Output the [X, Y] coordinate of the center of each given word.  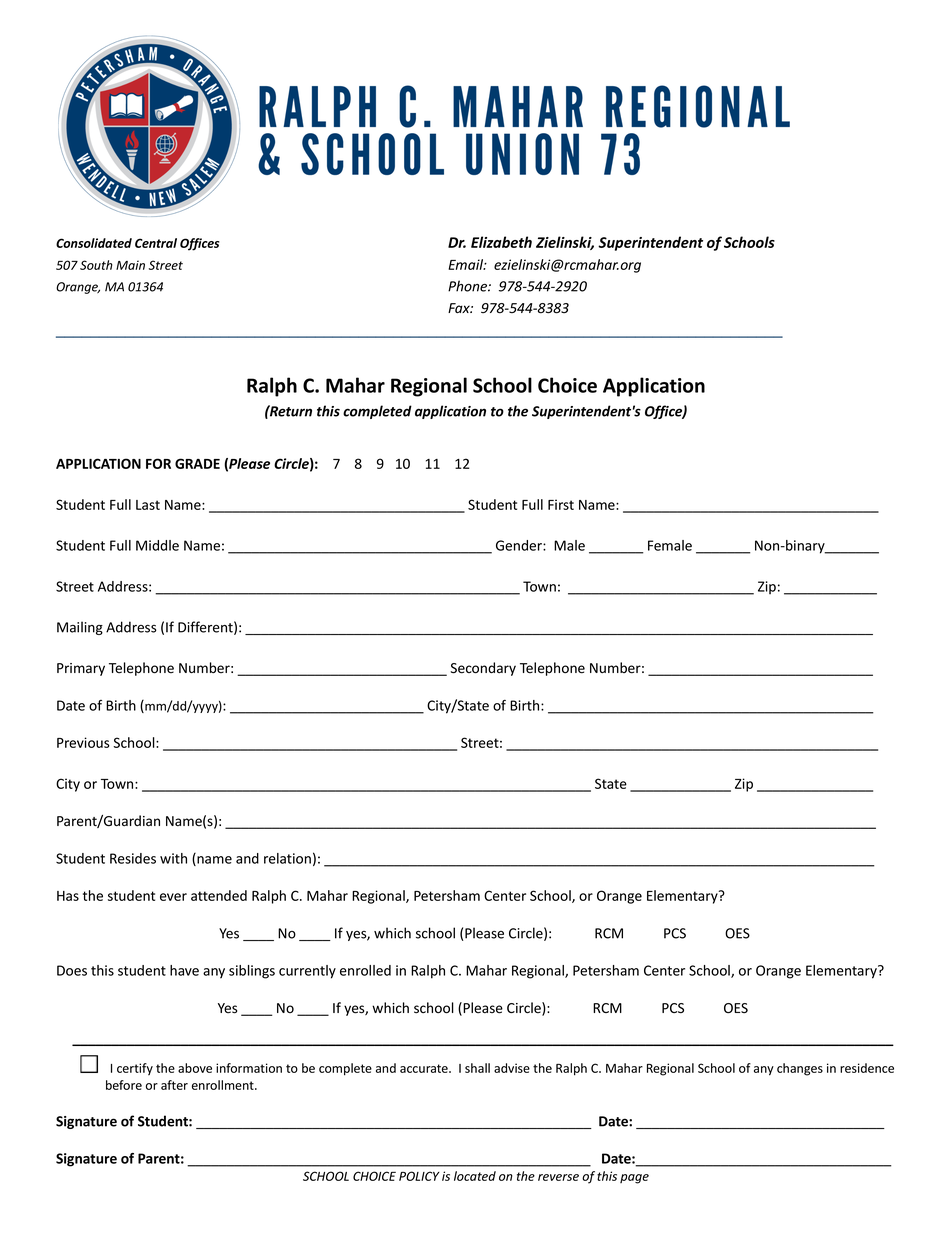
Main [130, 265]
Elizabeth [501, 242]
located [475, 1176]
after [174, 1085]
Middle [157, 545]
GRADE [197, 463]
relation [287, 858]
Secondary [483, 669]
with [173, 858]
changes [800, 1069]
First [561, 504]
